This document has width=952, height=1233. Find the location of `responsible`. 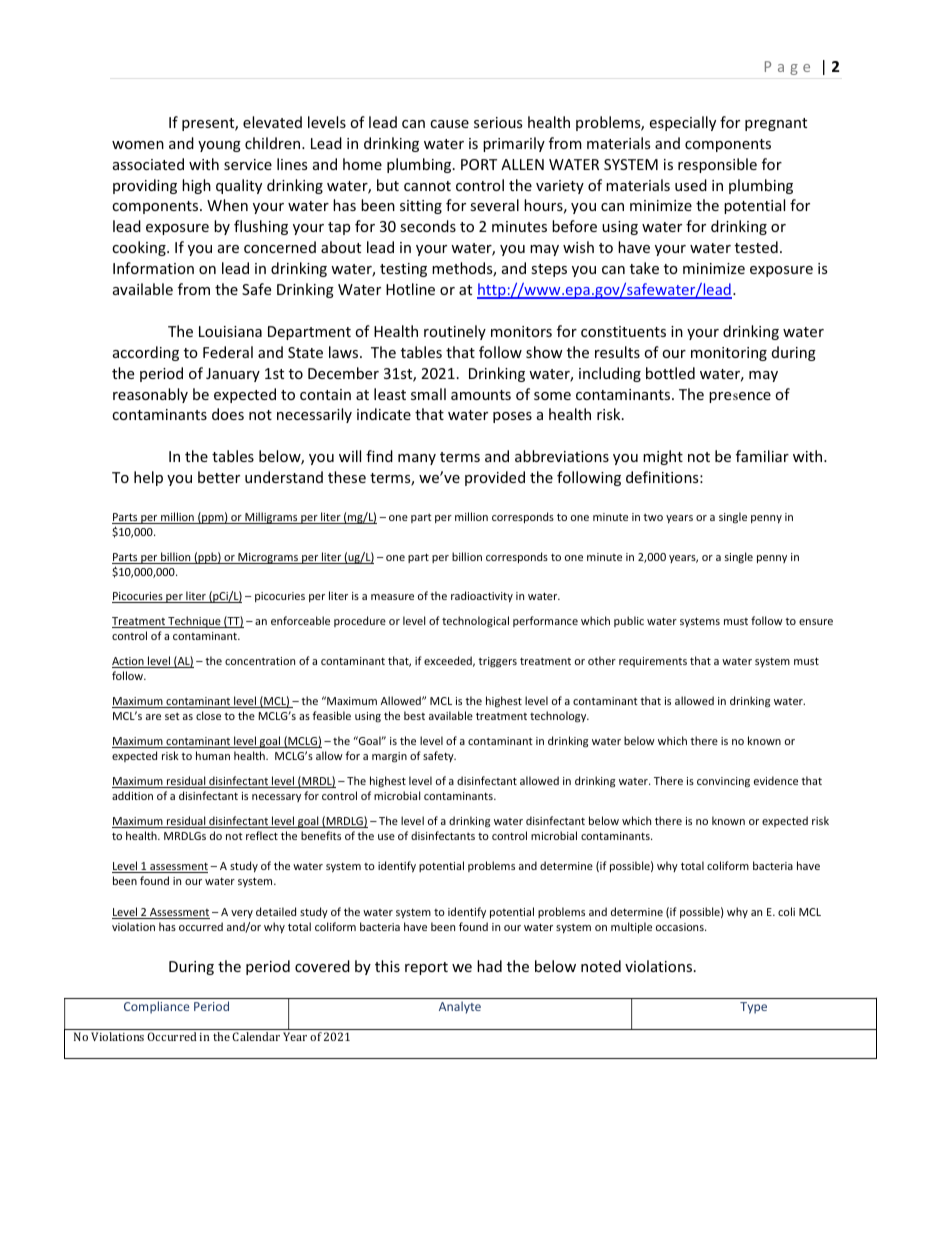

responsible is located at coordinates (717, 165).
